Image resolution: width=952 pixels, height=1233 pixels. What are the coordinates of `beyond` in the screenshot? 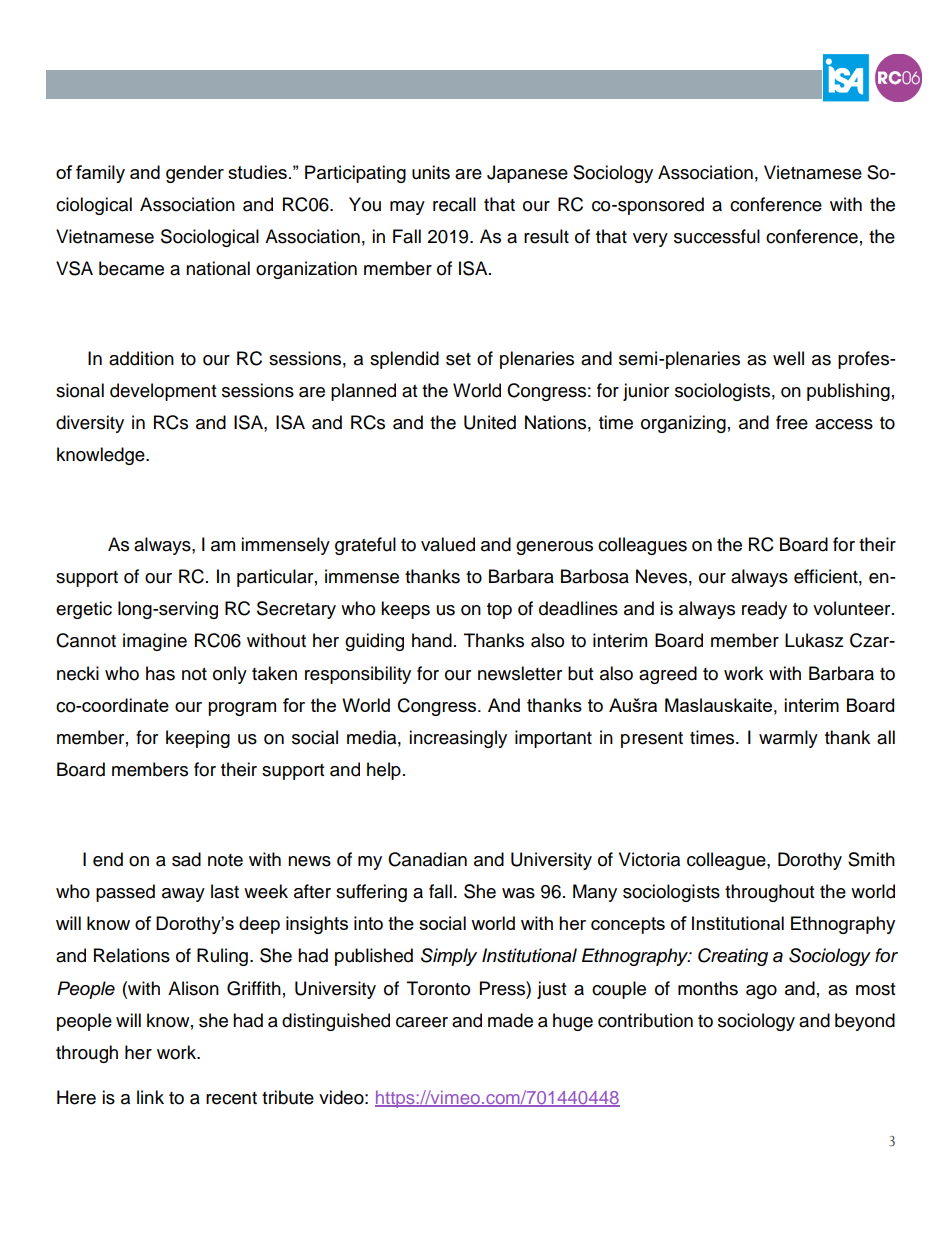 It's located at (865, 1022).
